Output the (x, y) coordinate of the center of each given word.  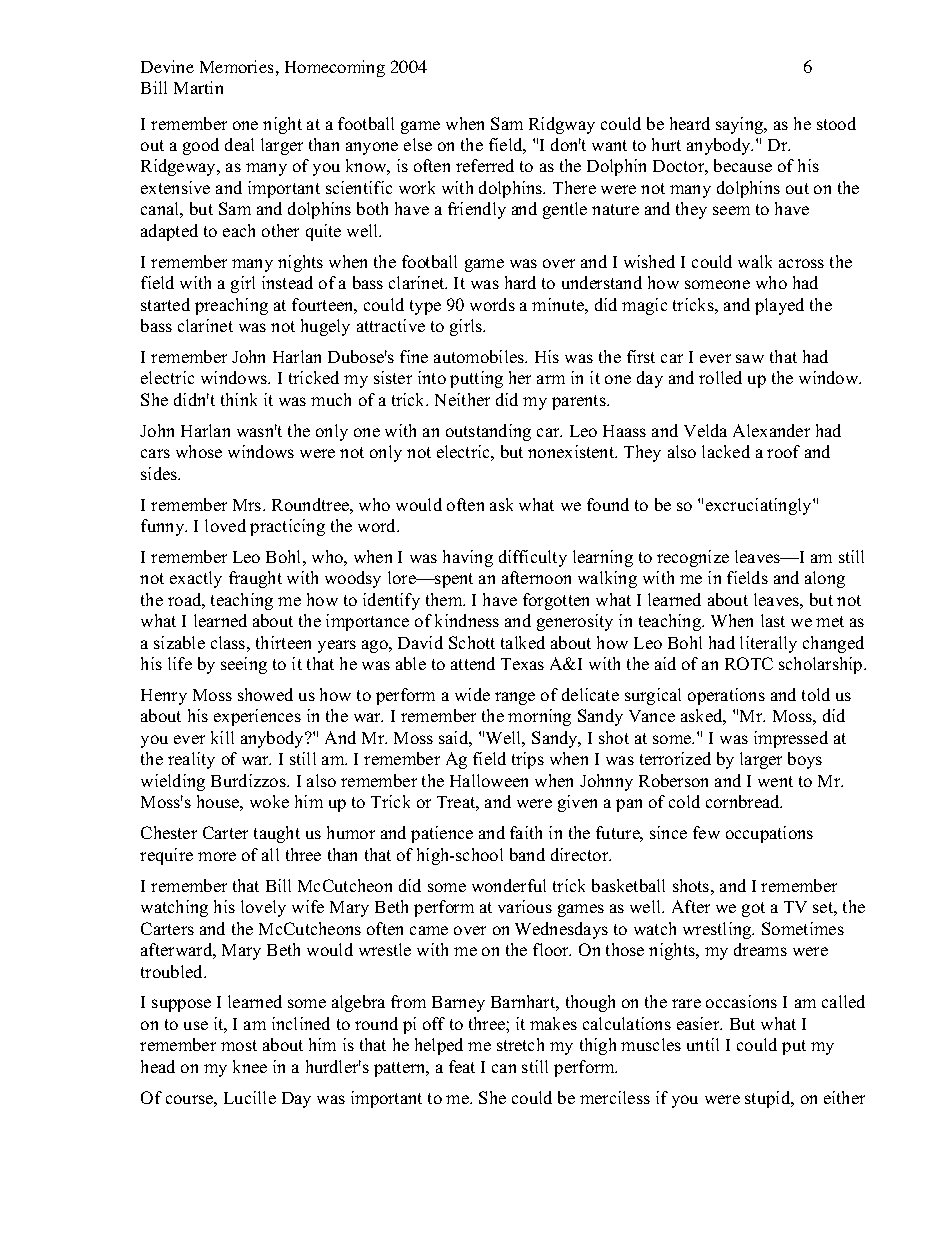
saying (741, 125)
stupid (769, 1099)
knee (250, 1066)
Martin (198, 87)
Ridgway (562, 125)
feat (462, 1066)
